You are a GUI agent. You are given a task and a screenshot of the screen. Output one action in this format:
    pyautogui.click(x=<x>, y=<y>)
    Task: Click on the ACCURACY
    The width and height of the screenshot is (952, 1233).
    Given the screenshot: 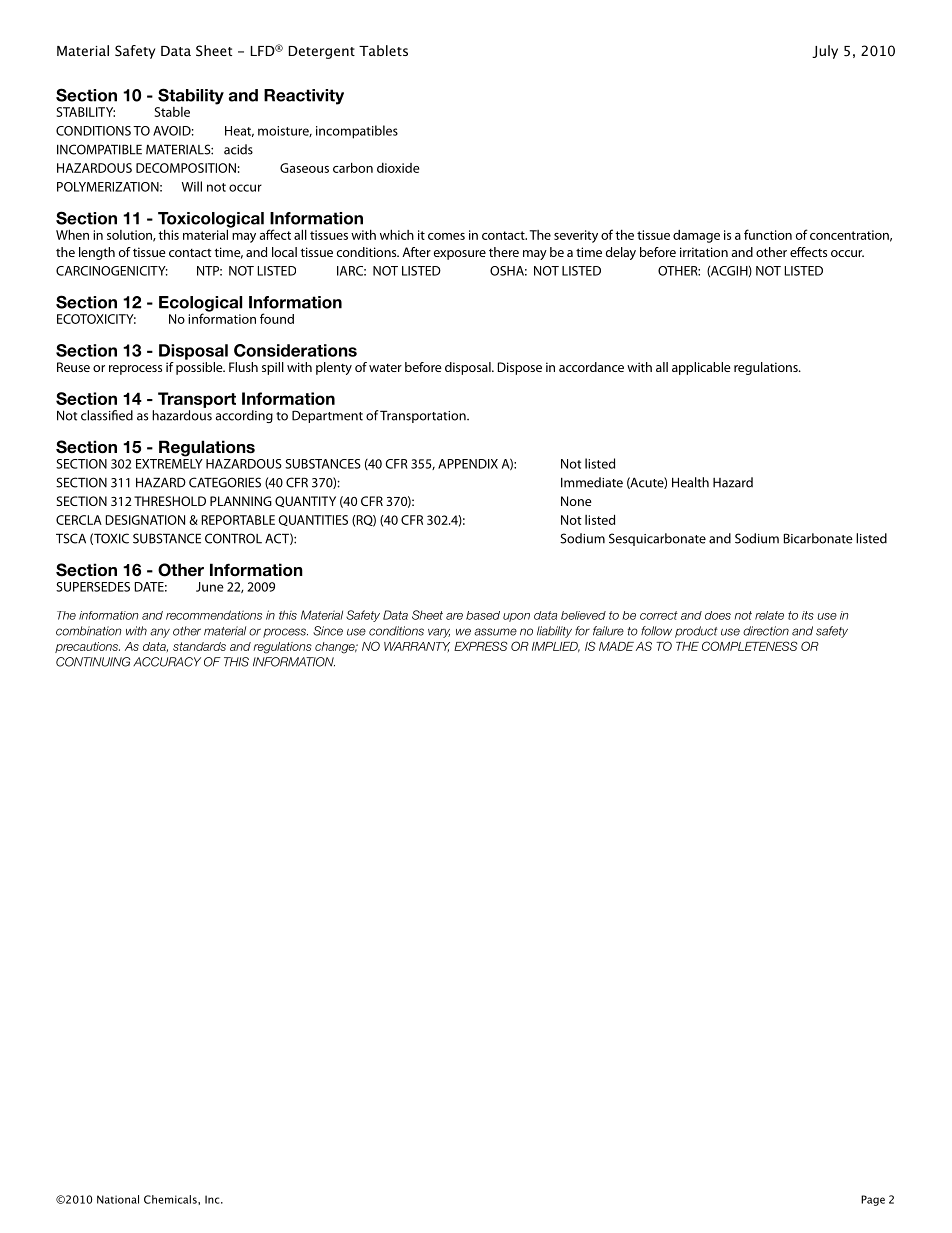 What is the action you would take?
    pyautogui.click(x=167, y=662)
